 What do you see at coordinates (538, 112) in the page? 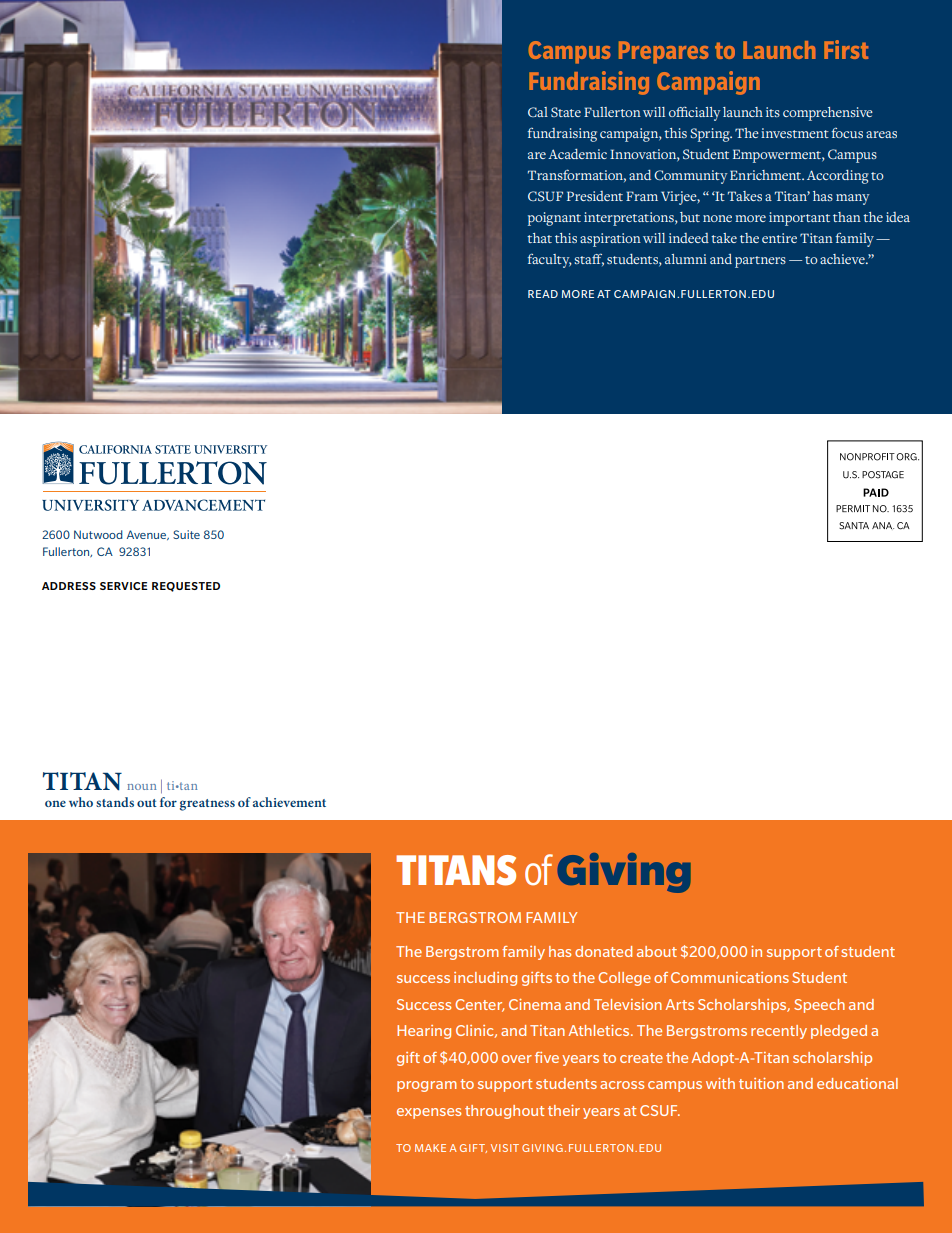
I see `Cal` at bounding box center [538, 112].
